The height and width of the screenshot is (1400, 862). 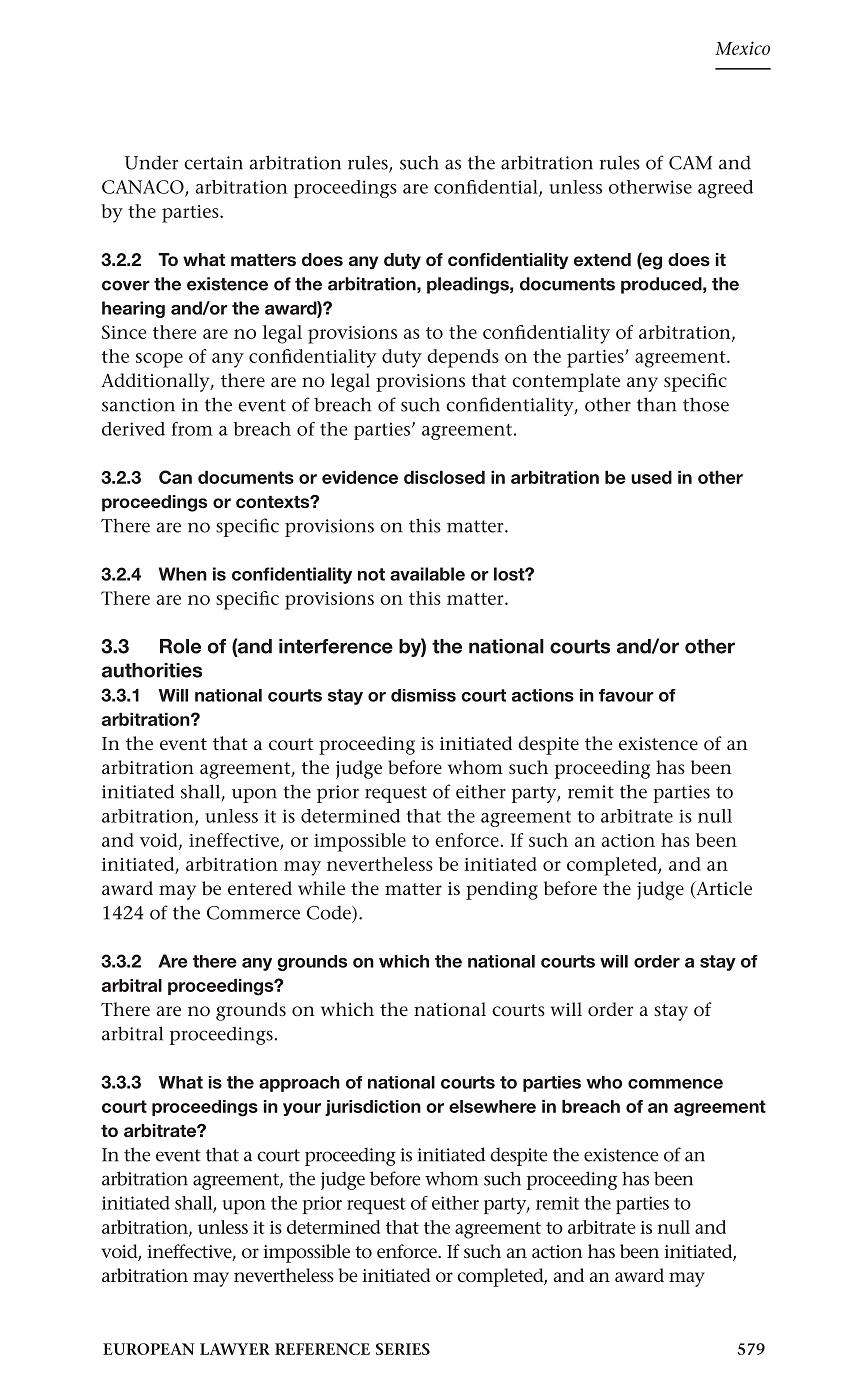 I want to click on certain, so click(x=213, y=163).
